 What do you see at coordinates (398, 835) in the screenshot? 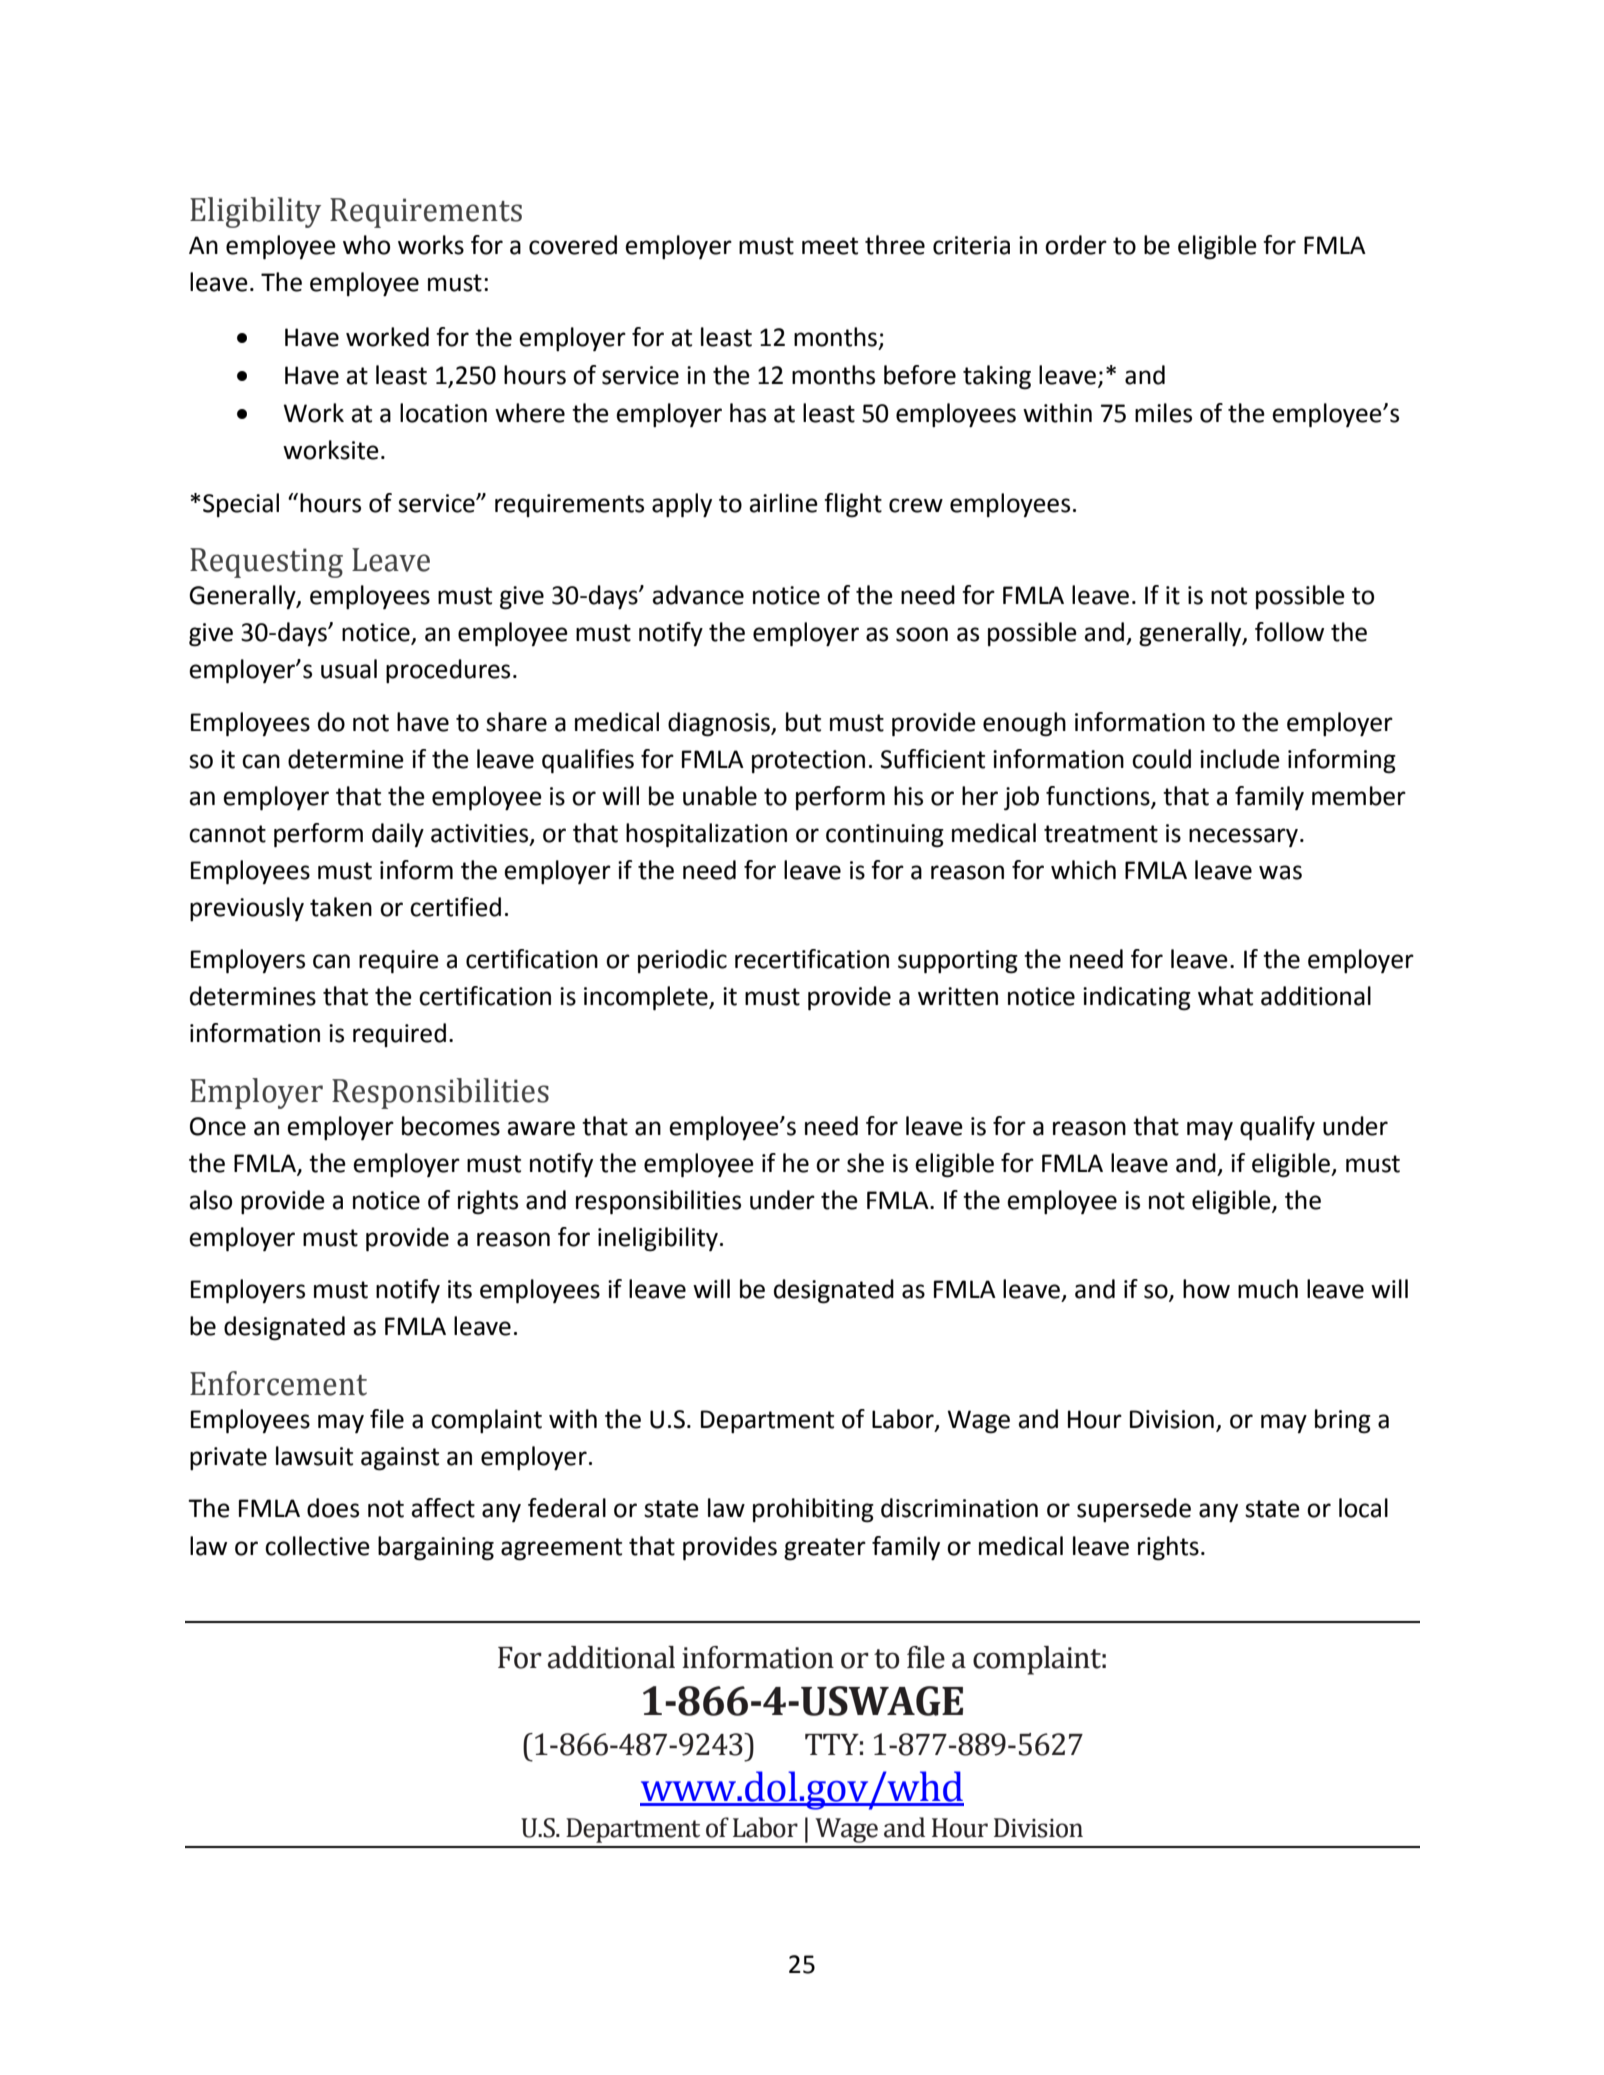
I see `daily` at bounding box center [398, 835].
